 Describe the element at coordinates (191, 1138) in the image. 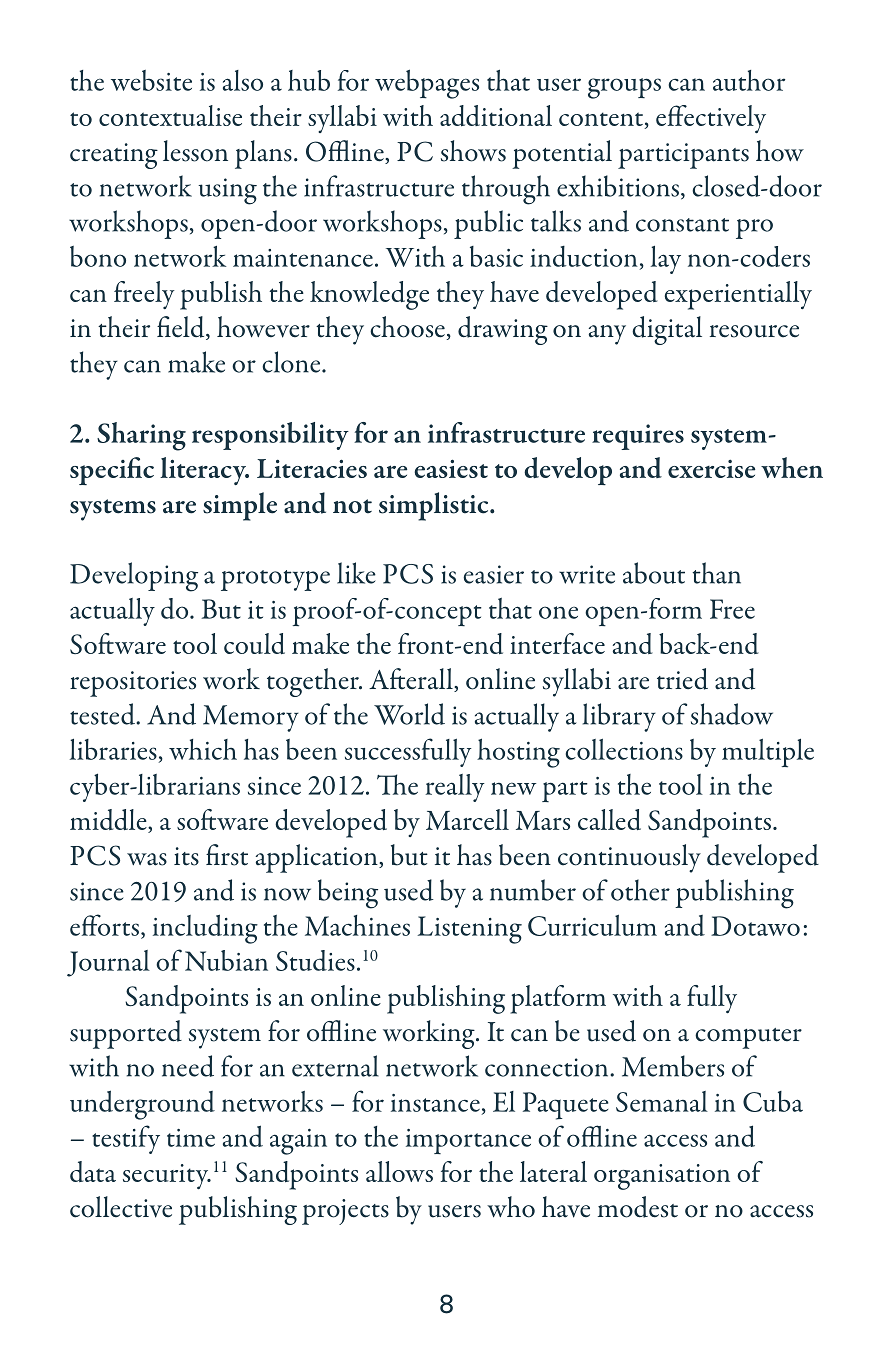

I see `time` at that location.
